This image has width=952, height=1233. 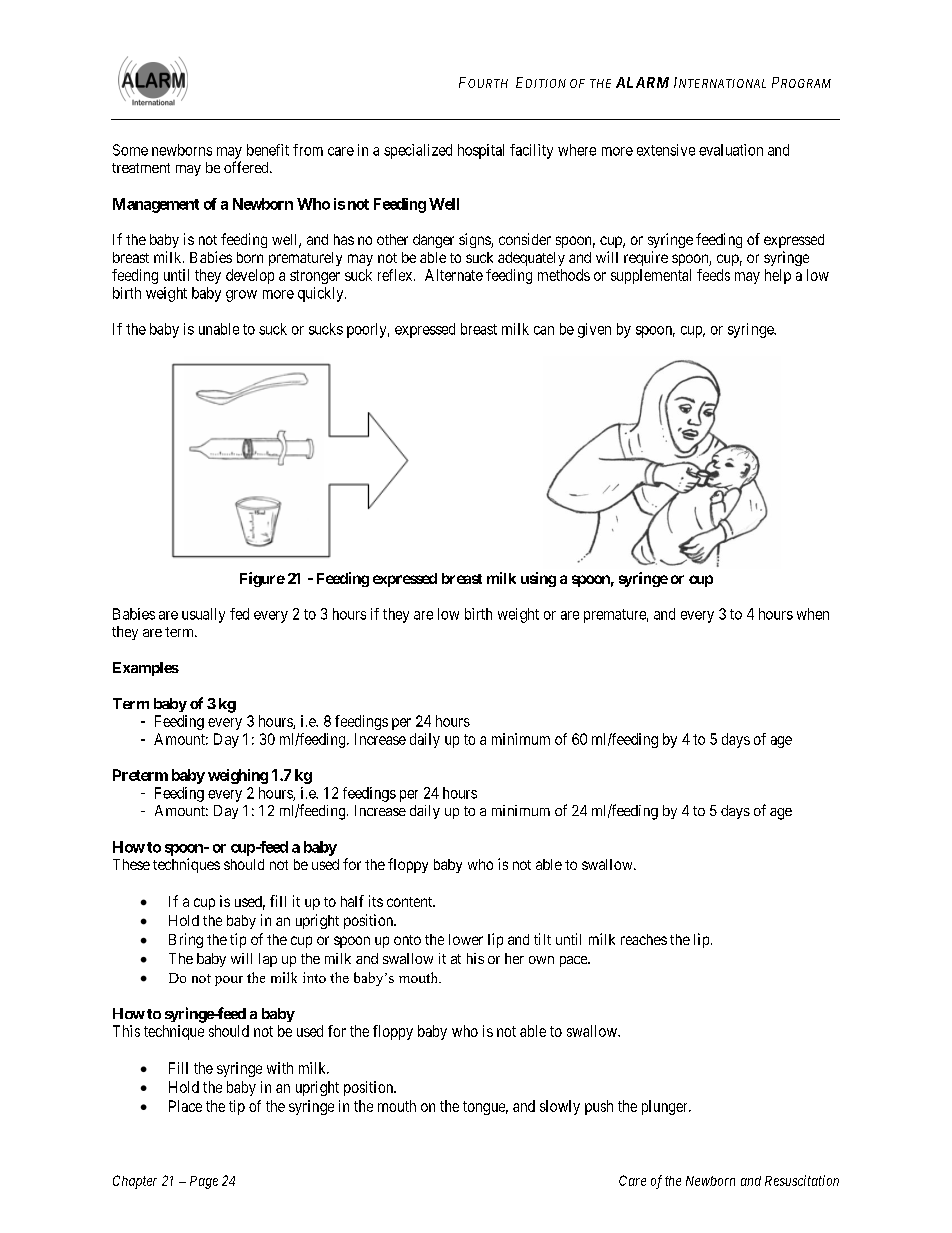 I want to click on benefit, so click(x=268, y=150).
